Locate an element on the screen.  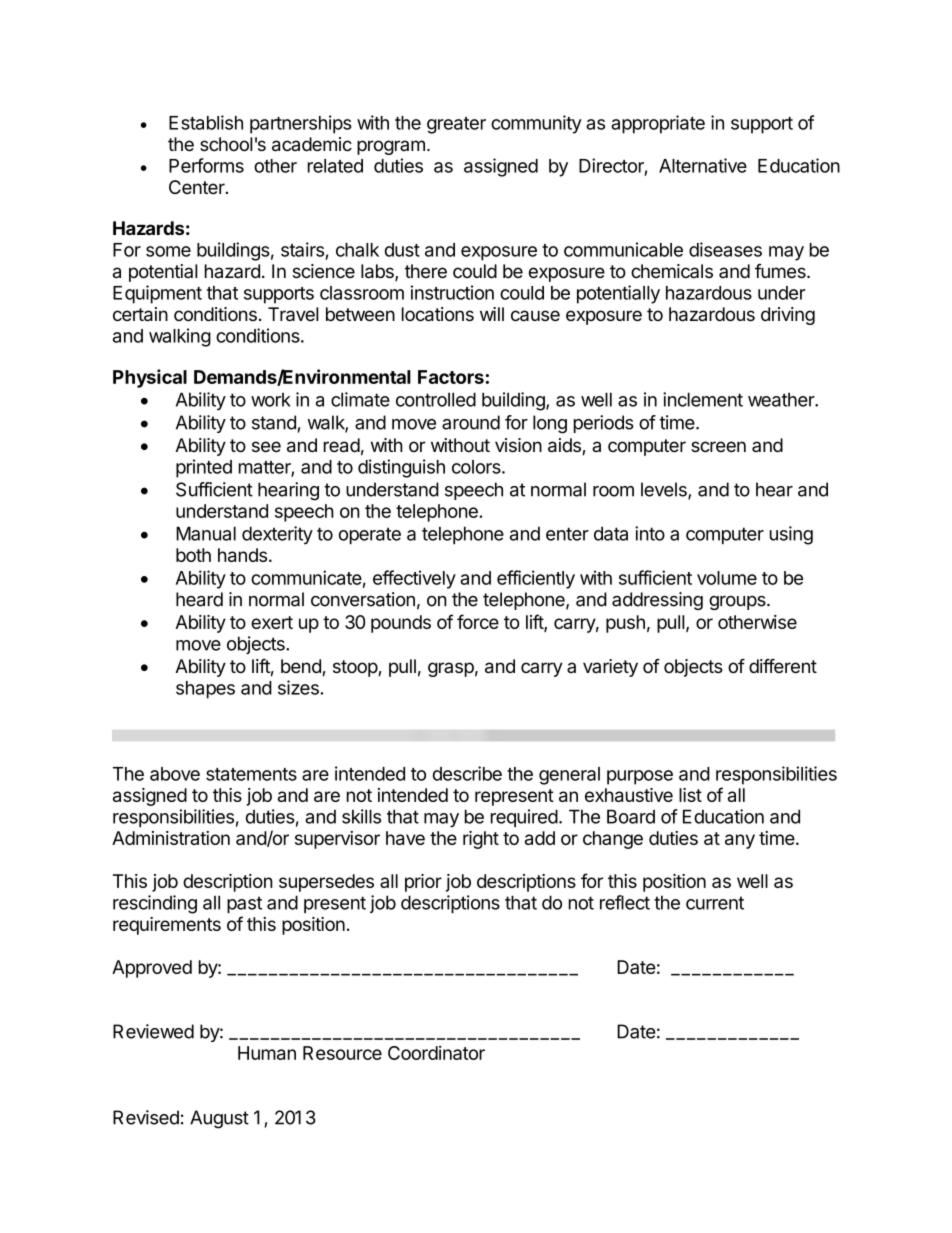
statements is located at coordinates (251, 774).
